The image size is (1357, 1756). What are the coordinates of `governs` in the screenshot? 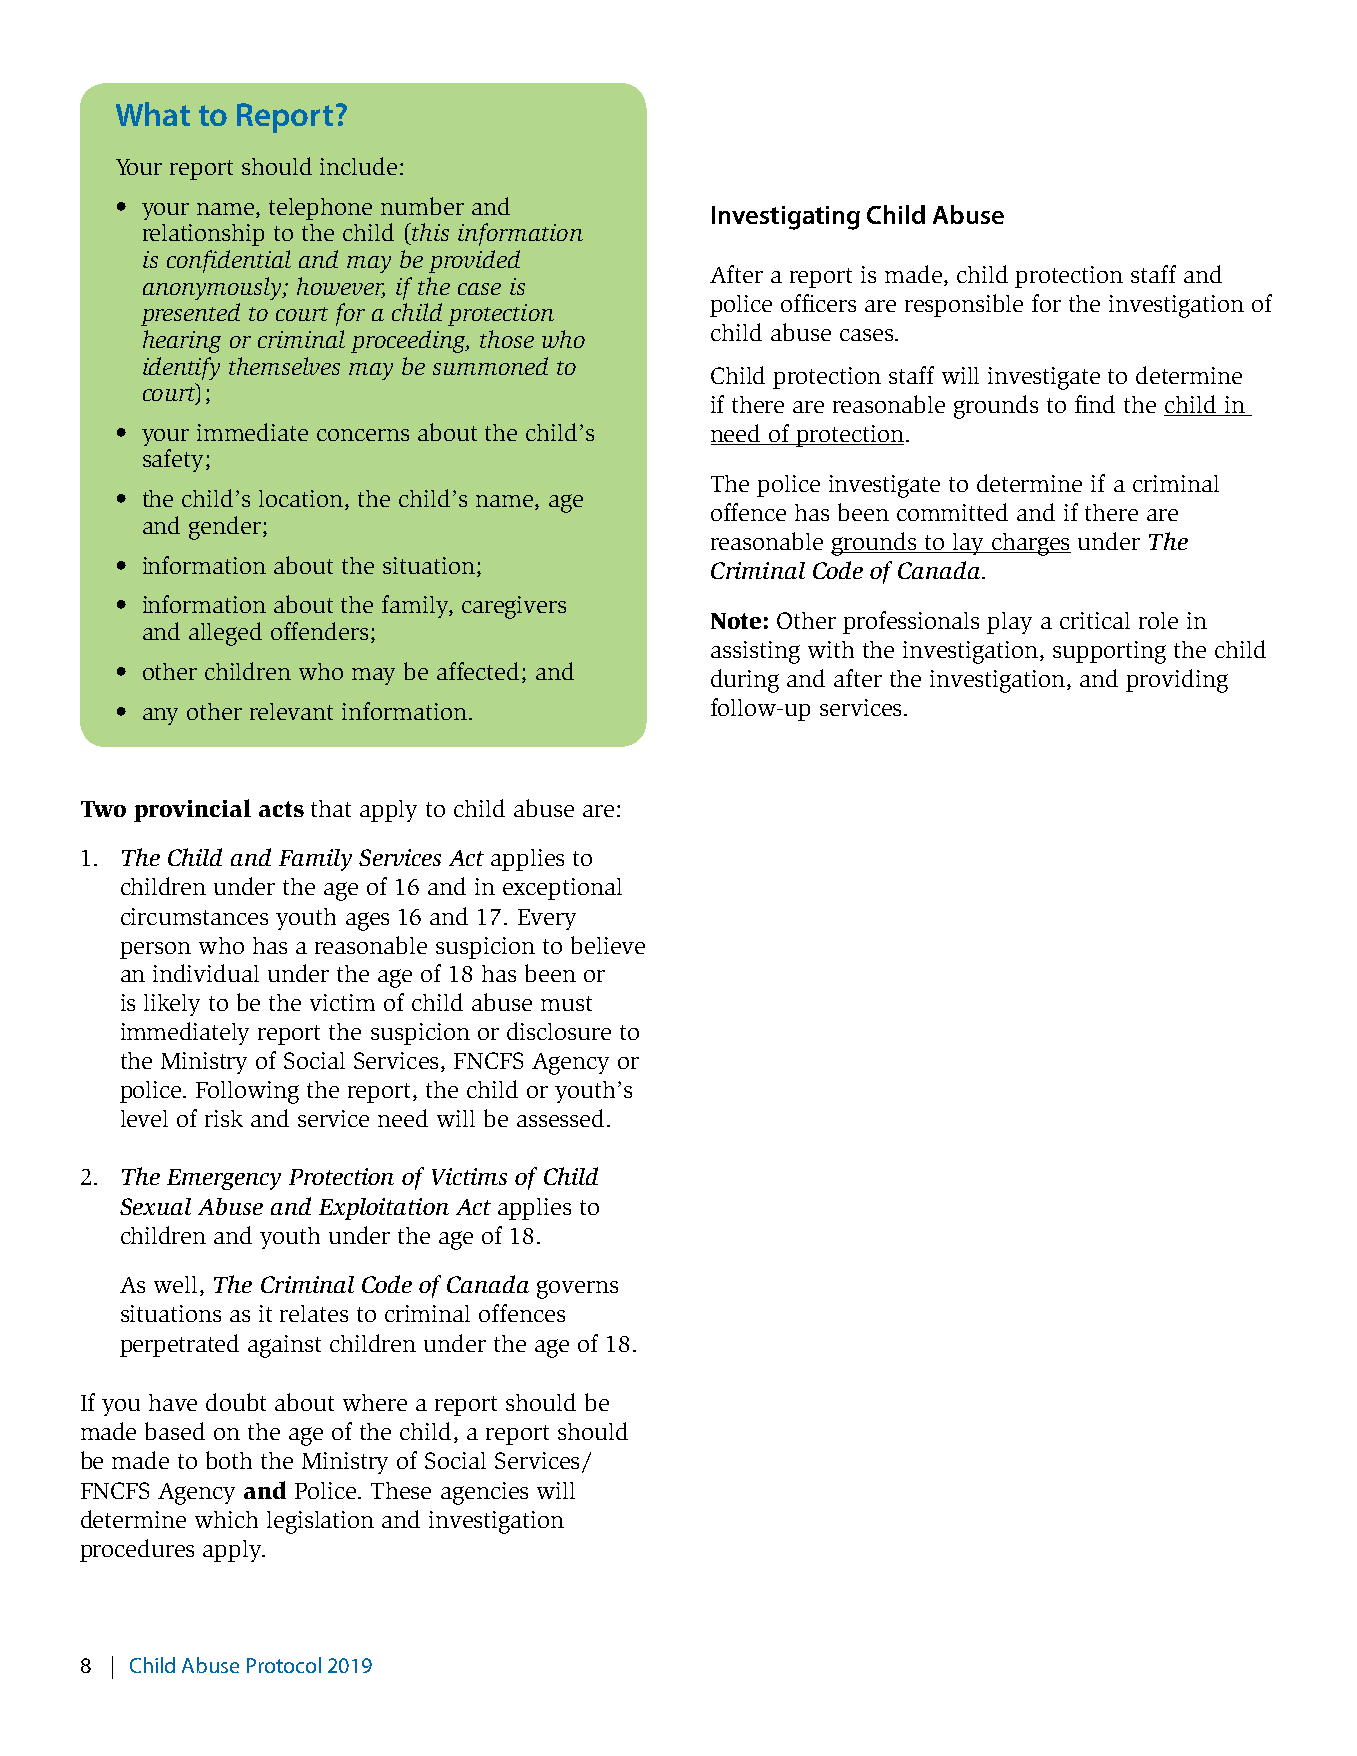 It's located at (577, 1289).
